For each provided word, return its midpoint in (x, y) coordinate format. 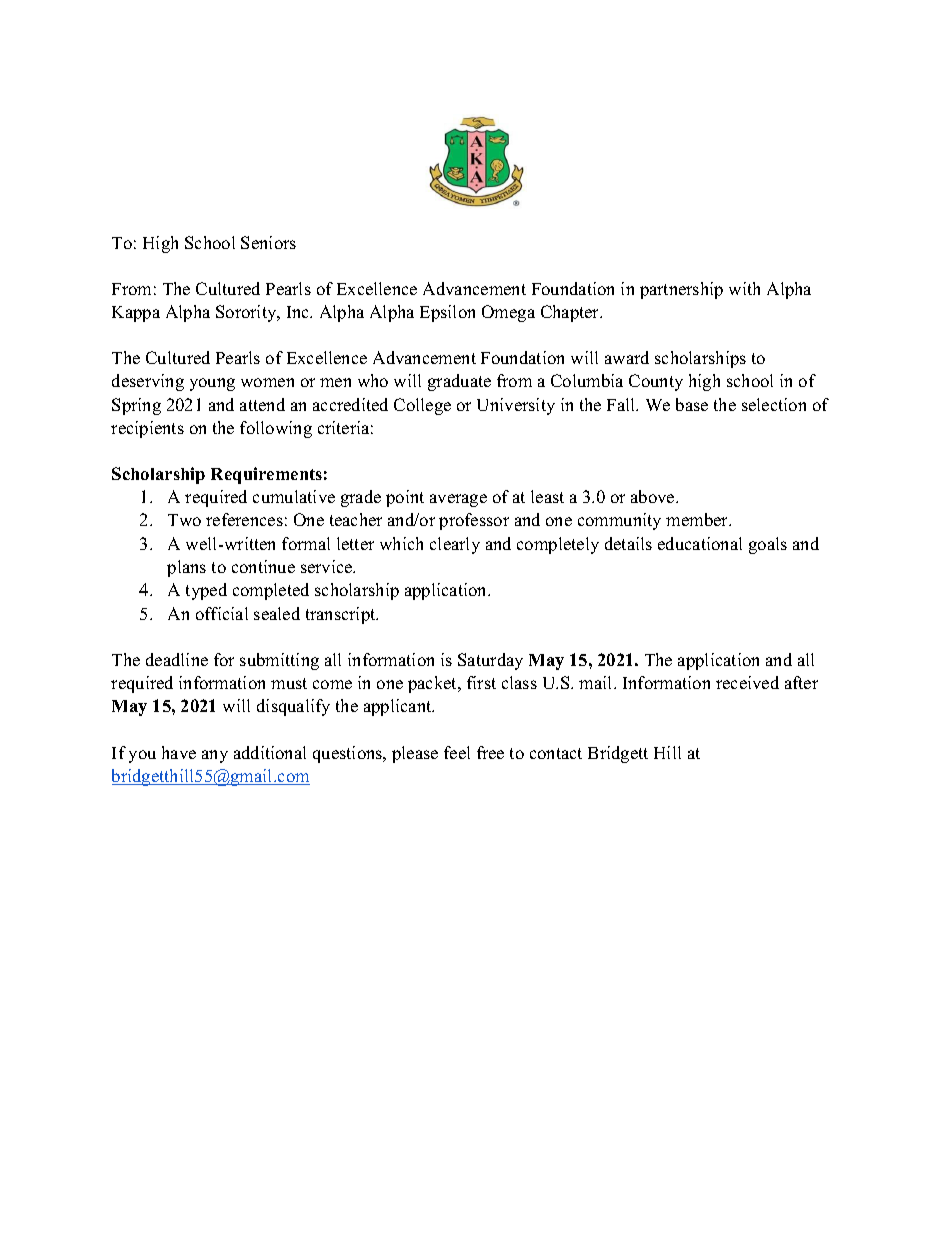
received (747, 682)
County (656, 382)
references (244, 519)
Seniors (268, 242)
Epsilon (447, 313)
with (744, 288)
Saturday (490, 661)
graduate (459, 382)
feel (457, 752)
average (458, 500)
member (698, 519)
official (222, 613)
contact (556, 753)
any (215, 756)
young (212, 384)
